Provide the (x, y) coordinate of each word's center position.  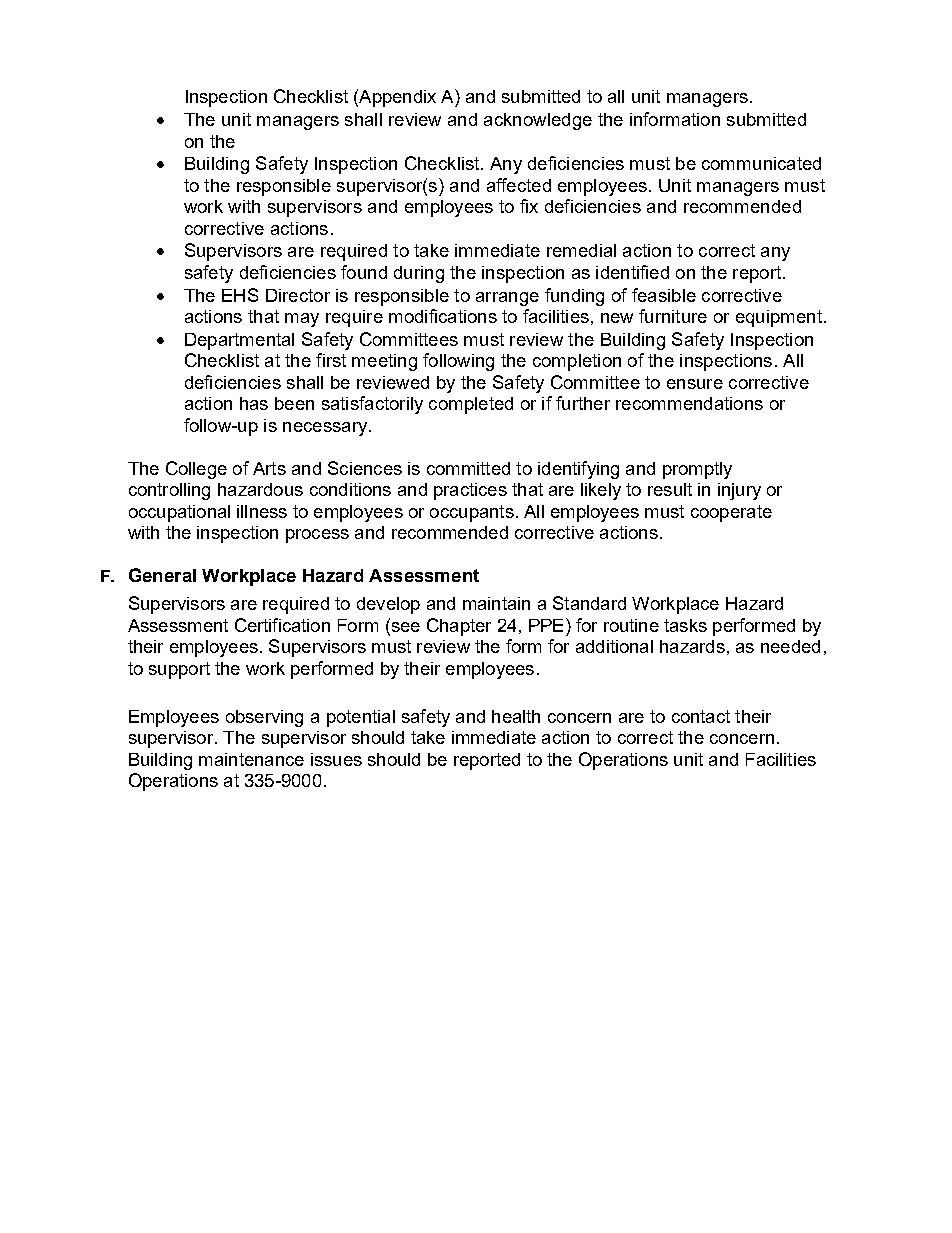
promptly (697, 470)
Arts (269, 468)
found (364, 272)
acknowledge (538, 121)
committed (468, 468)
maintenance (251, 759)
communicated (761, 163)
